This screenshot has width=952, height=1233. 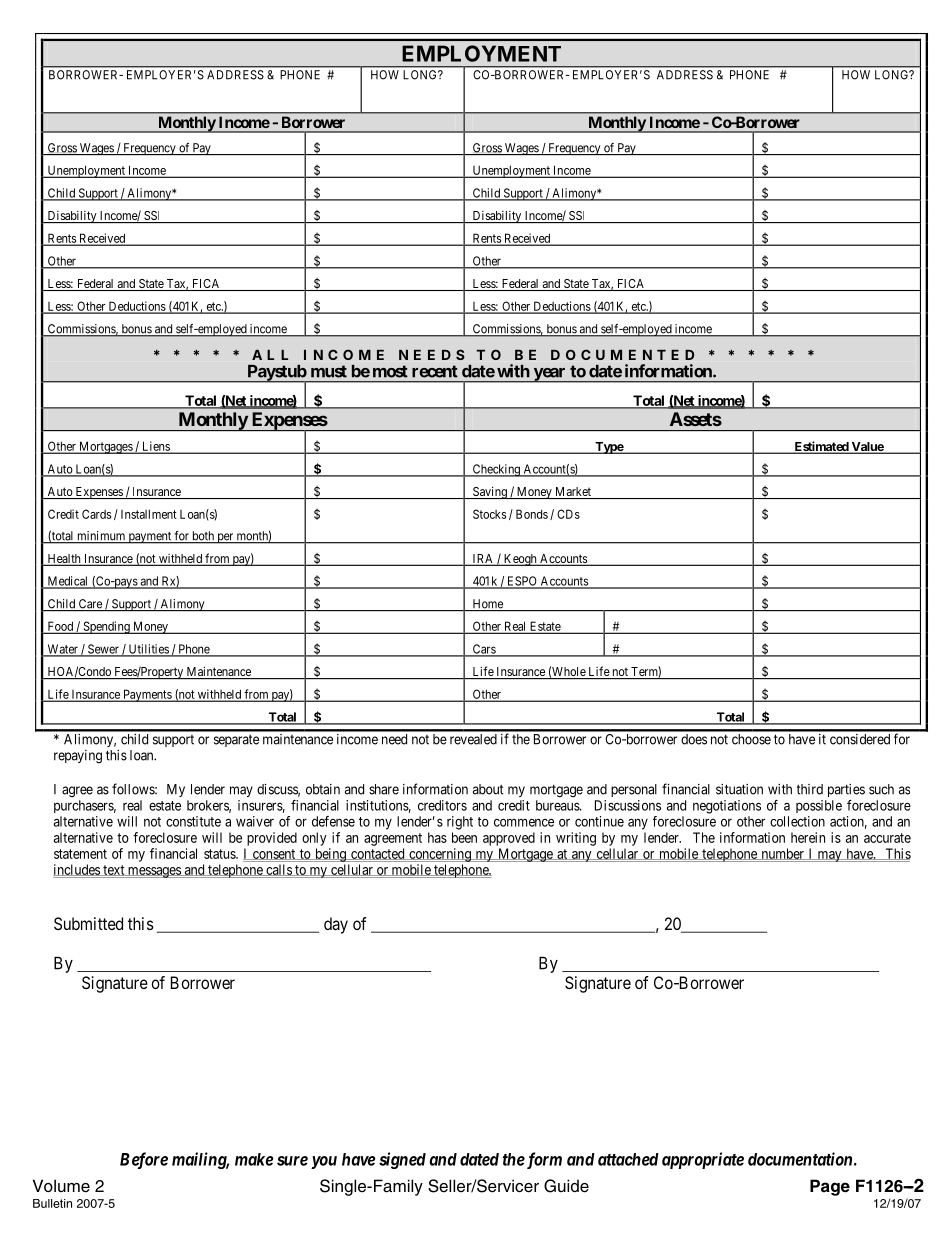 I want to click on about, so click(x=488, y=789).
